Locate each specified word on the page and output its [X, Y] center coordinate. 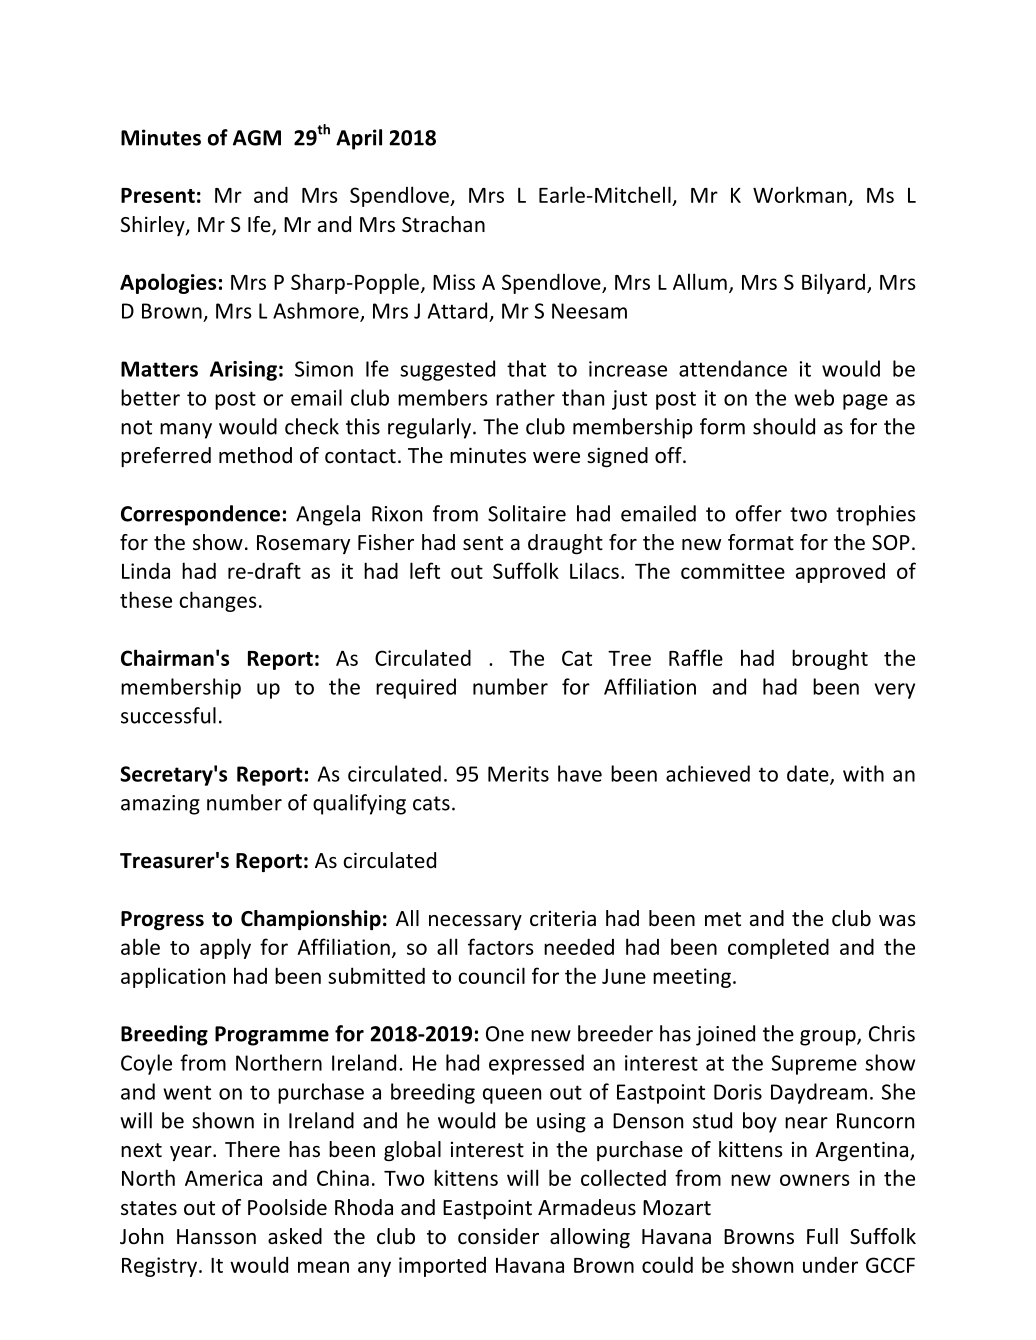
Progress [162, 920]
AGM [257, 138]
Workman [799, 194]
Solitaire [527, 513]
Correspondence [200, 515]
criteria [563, 918]
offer [758, 513]
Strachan [443, 224]
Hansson [216, 1237]
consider [498, 1236]
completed [778, 948]
